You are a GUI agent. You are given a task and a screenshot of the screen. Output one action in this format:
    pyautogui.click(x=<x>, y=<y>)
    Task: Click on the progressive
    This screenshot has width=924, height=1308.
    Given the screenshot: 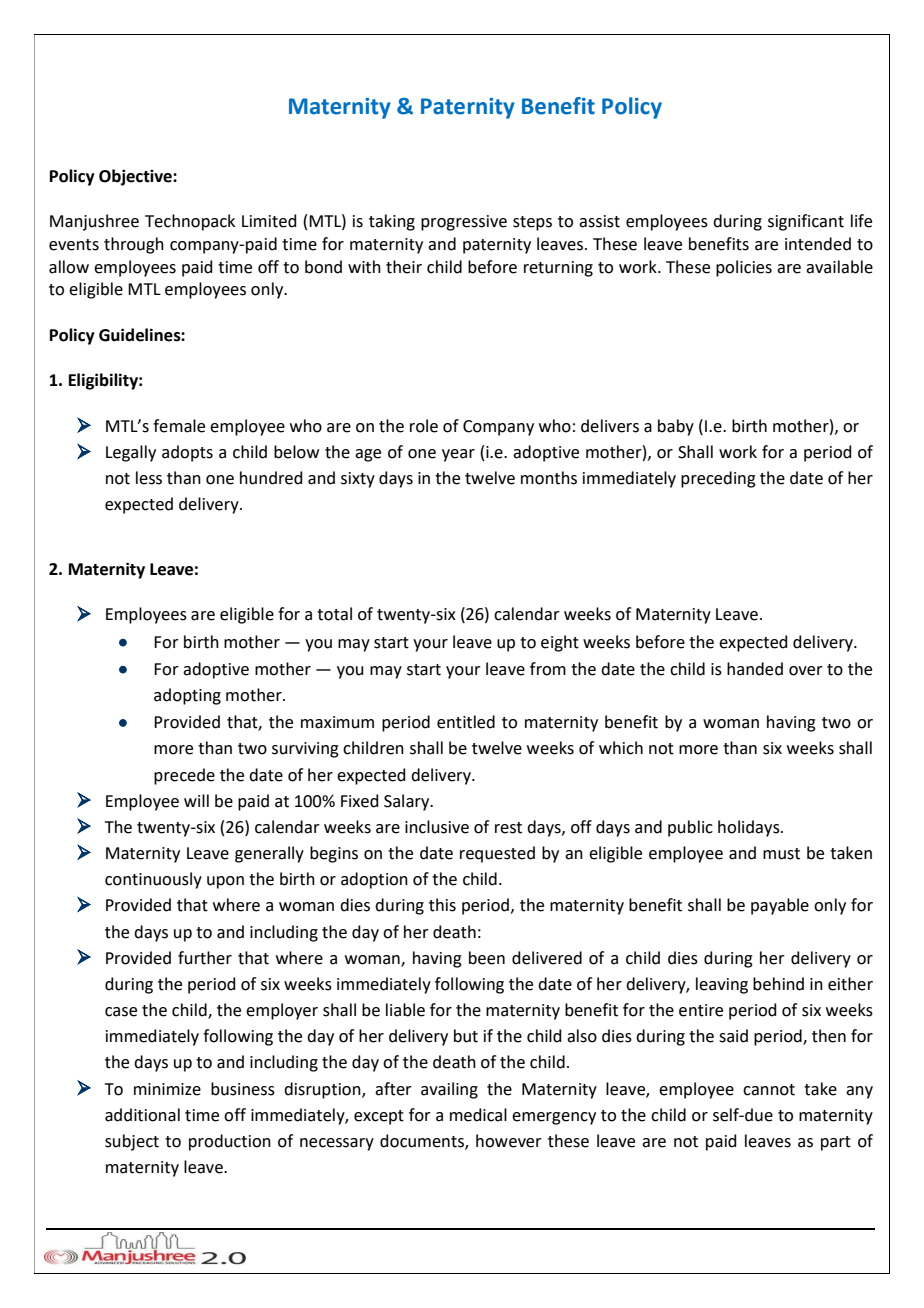 What is the action you would take?
    pyautogui.click(x=464, y=223)
